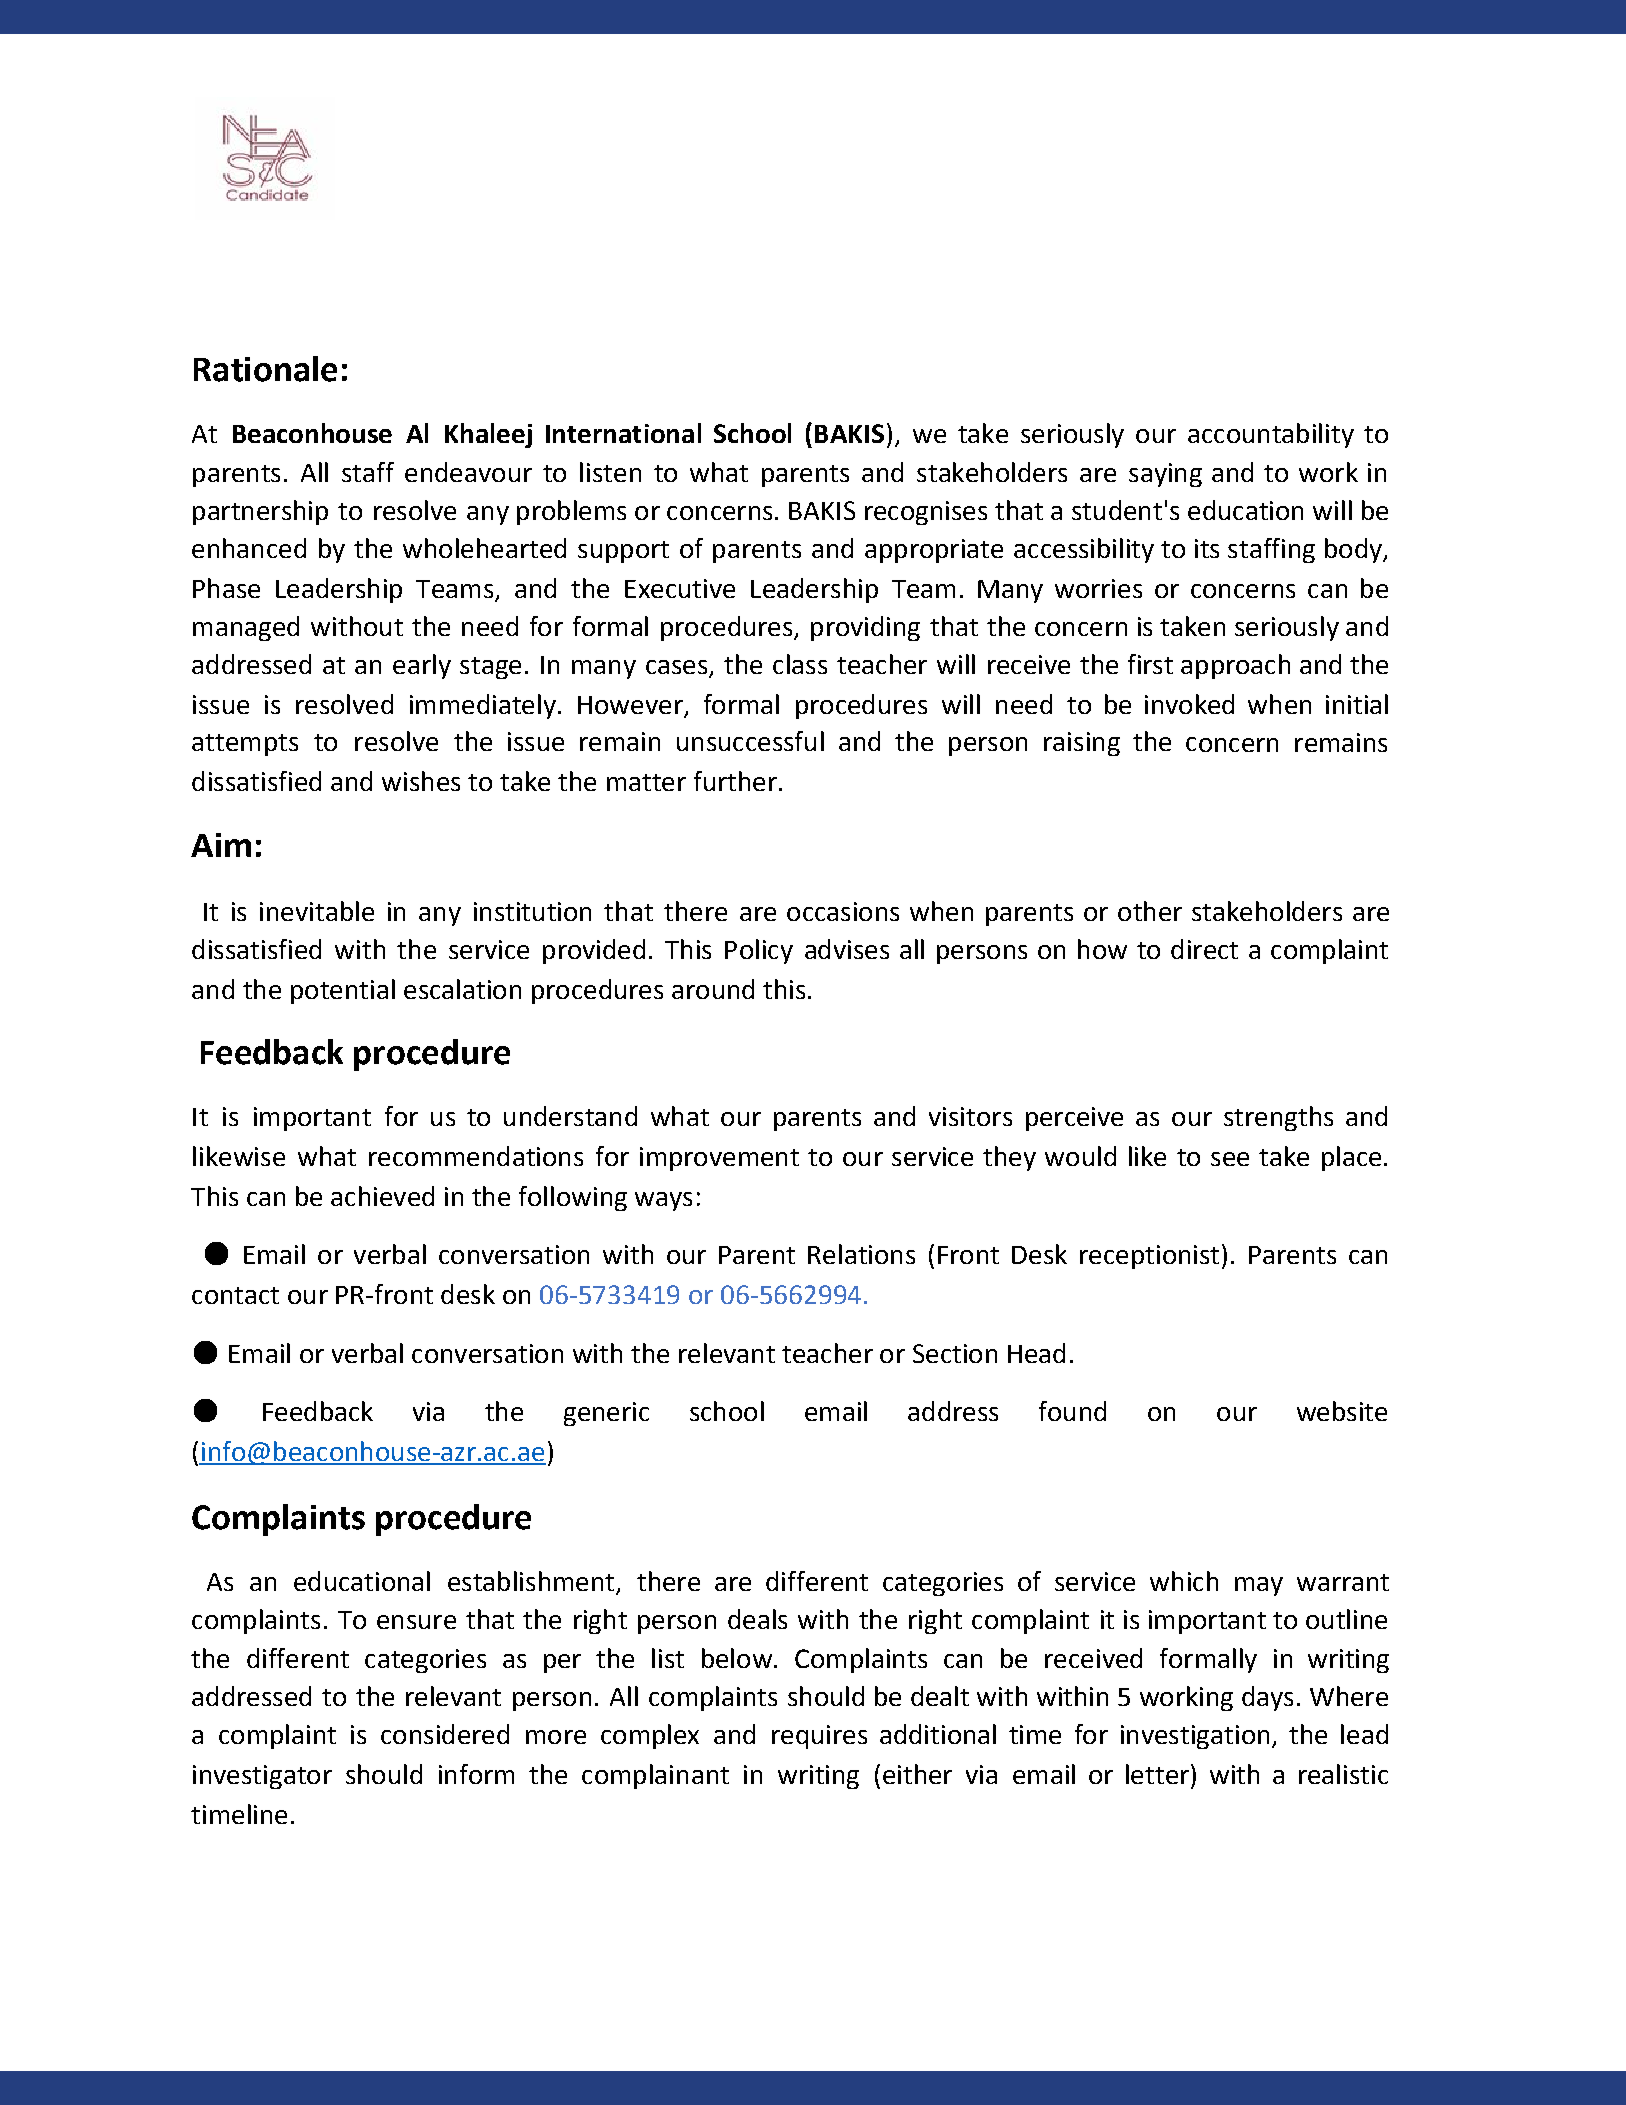 This document has height=2105, width=1626. Describe the element at coordinates (343, 991) in the document. I see `potential` at that location.
